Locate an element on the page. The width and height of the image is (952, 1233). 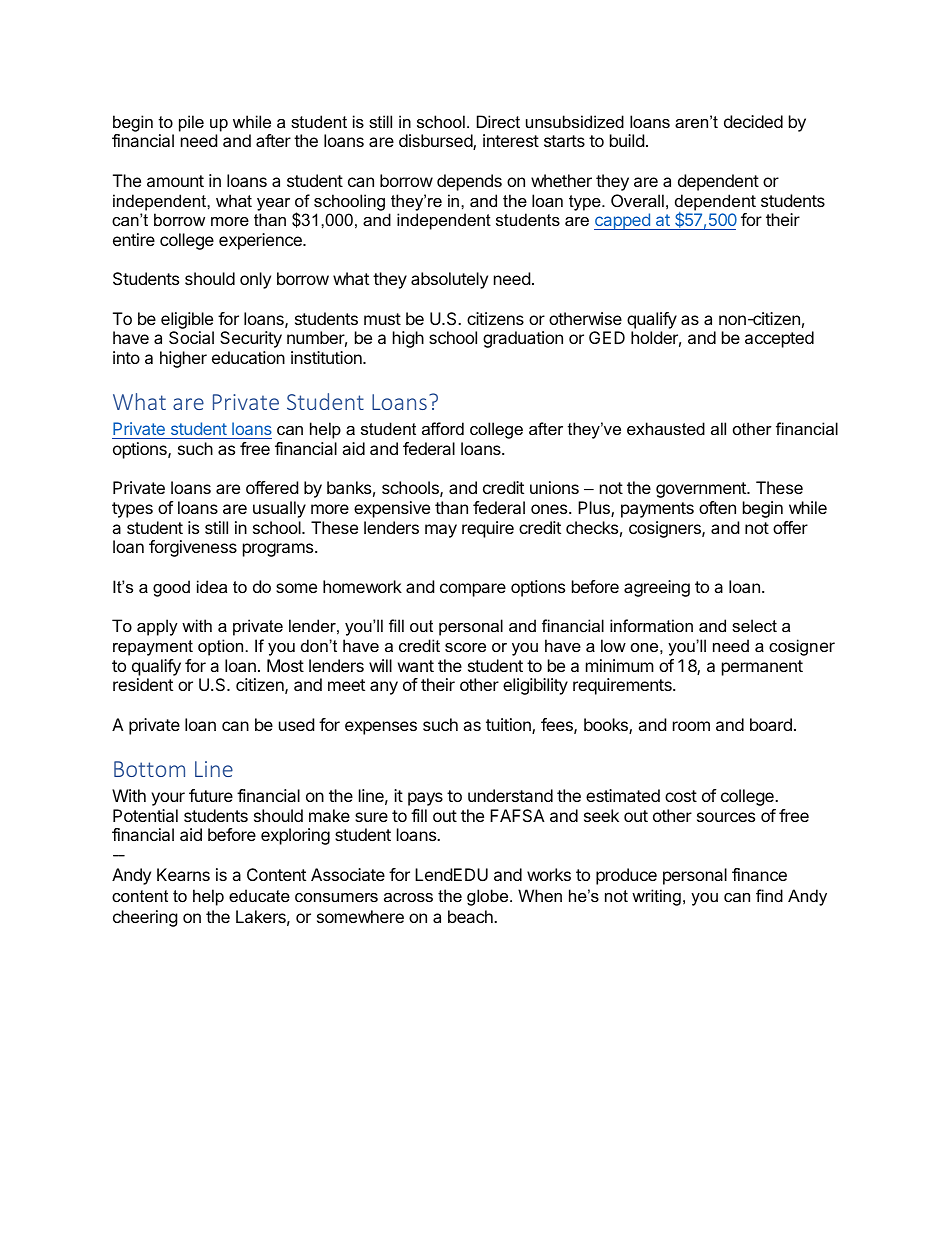
repayment is located at coordinates (153, 648).
